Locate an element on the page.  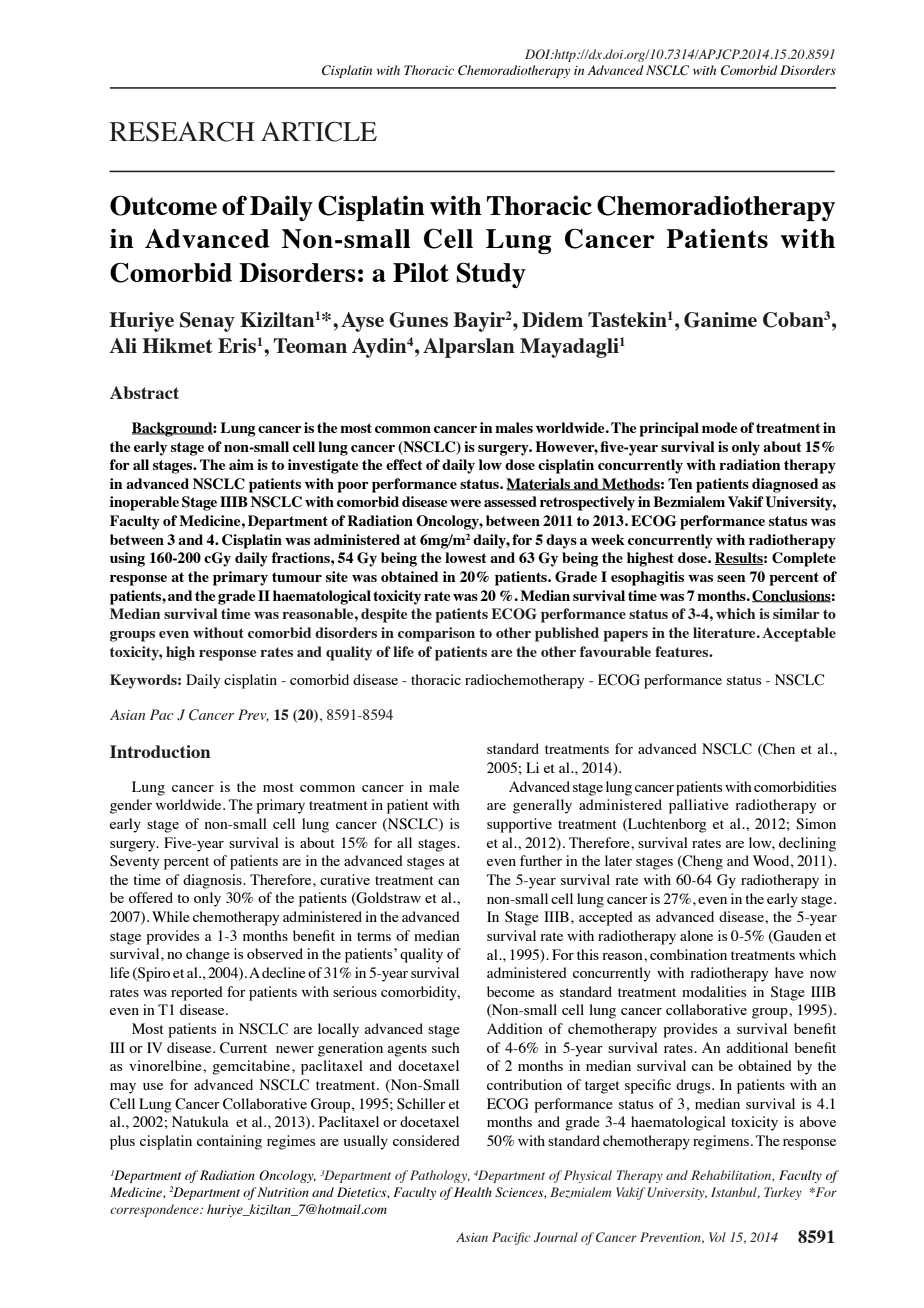
comparison is located at coordinates (436, 634).
